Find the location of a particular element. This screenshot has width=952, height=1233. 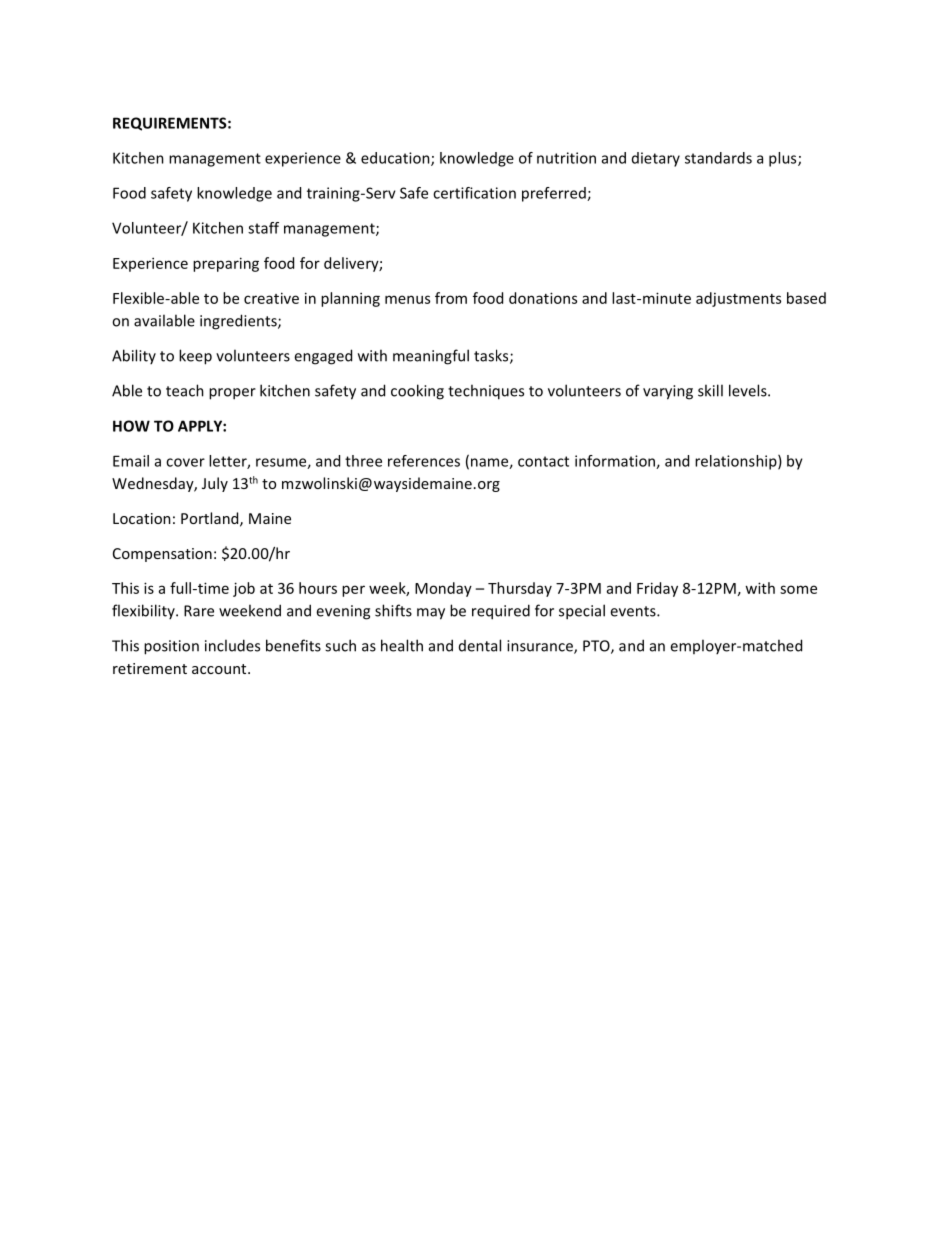

techniques is located at coordinates (486, 392).
